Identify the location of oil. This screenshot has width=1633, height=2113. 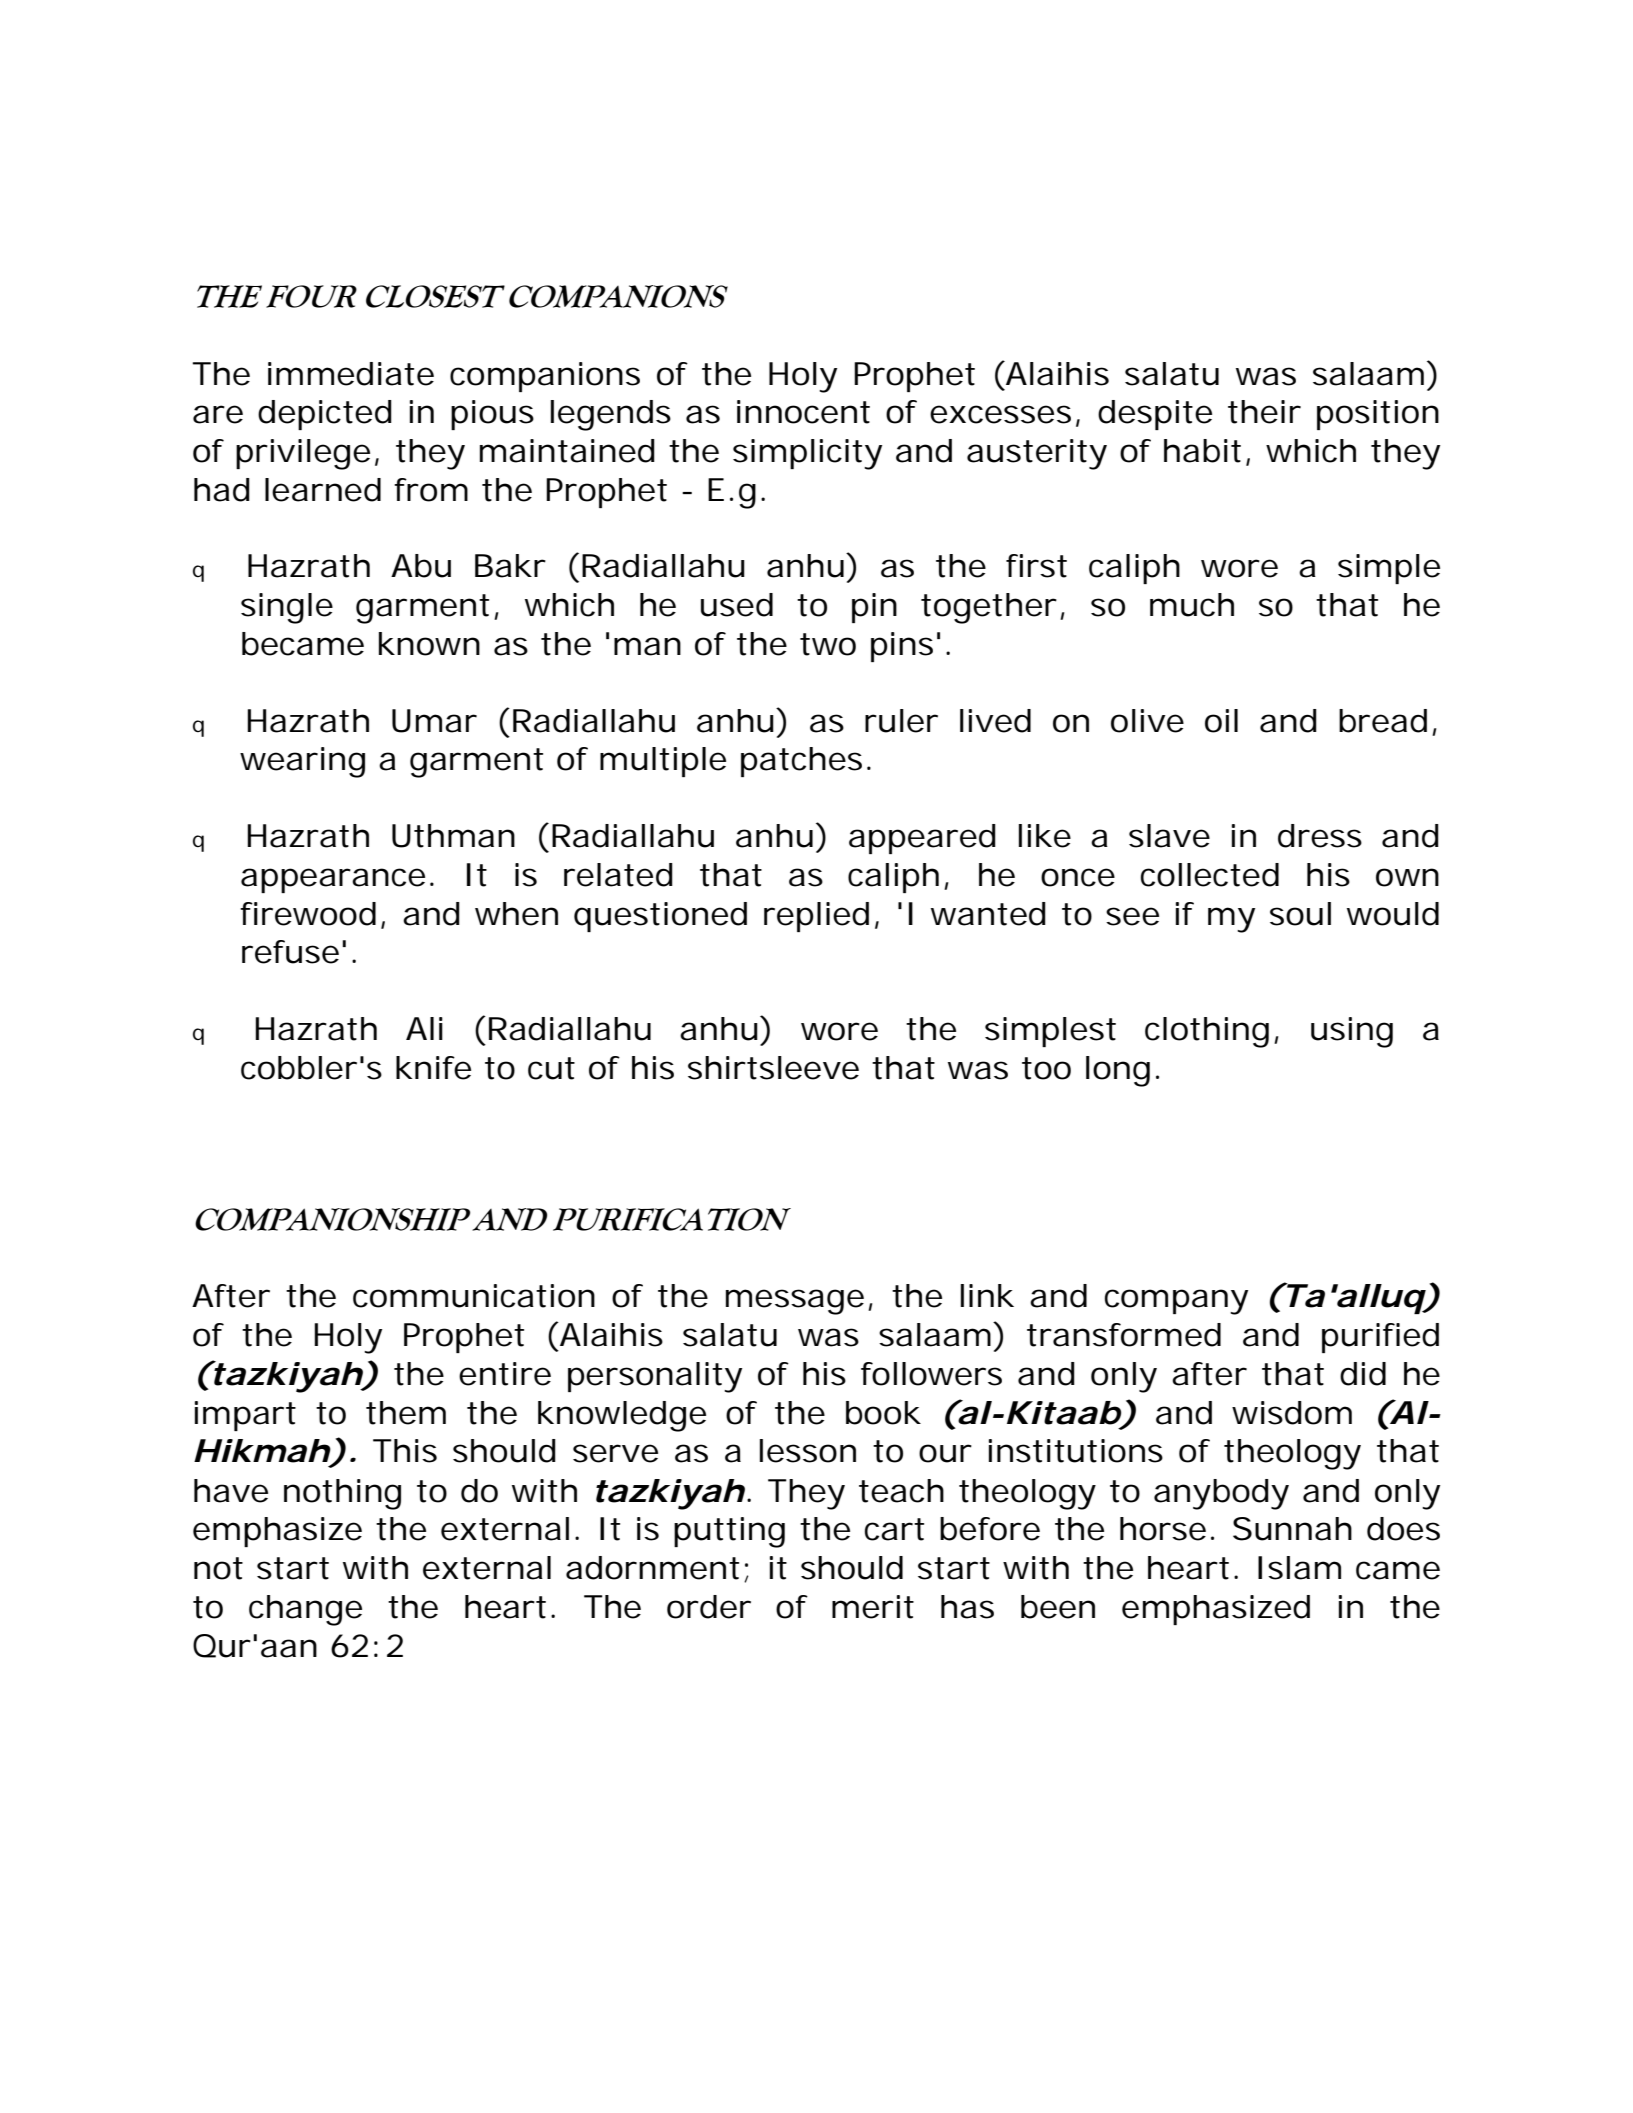
(1221, 721).
